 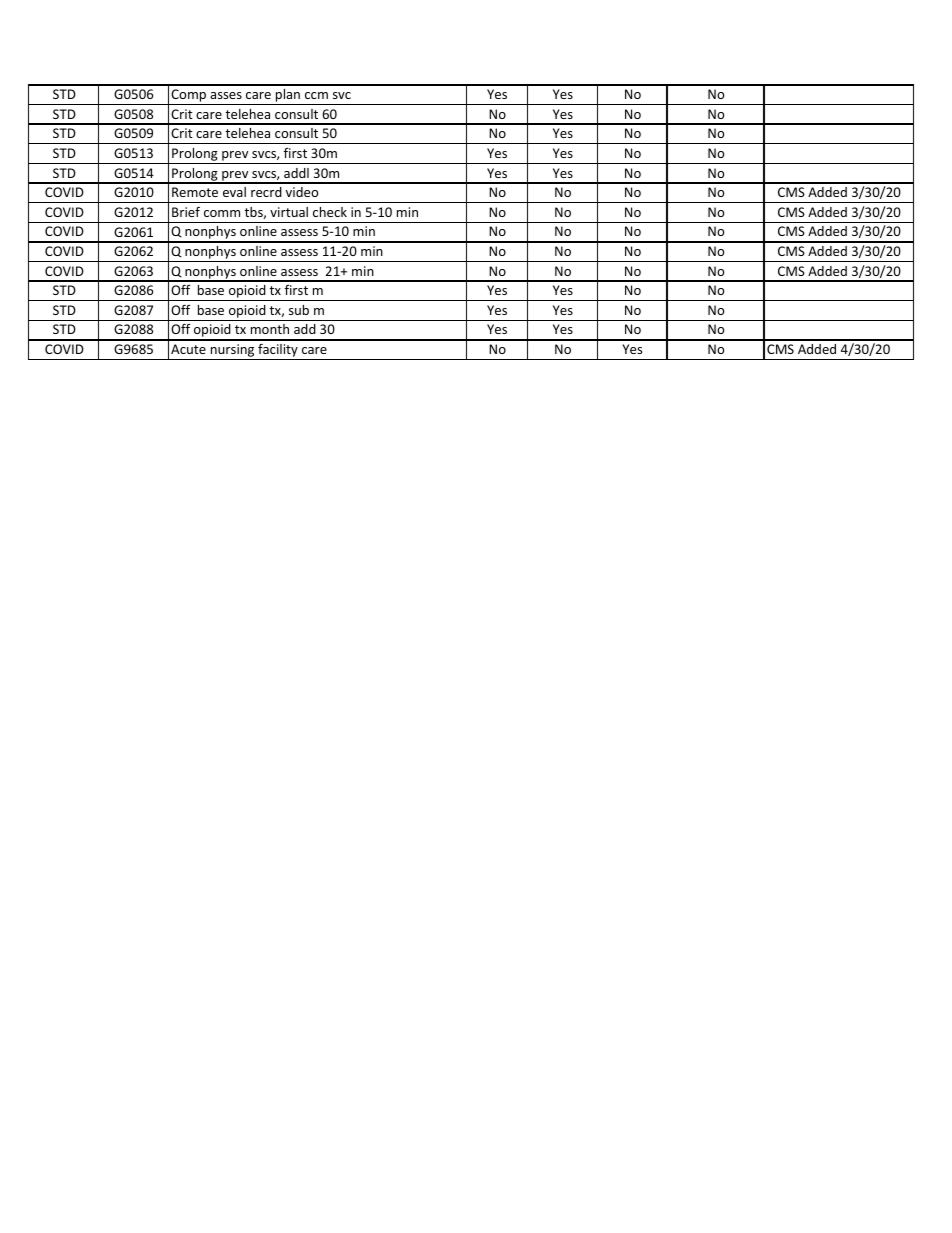 I want to click on Acute, so click(x=188, y=349).
